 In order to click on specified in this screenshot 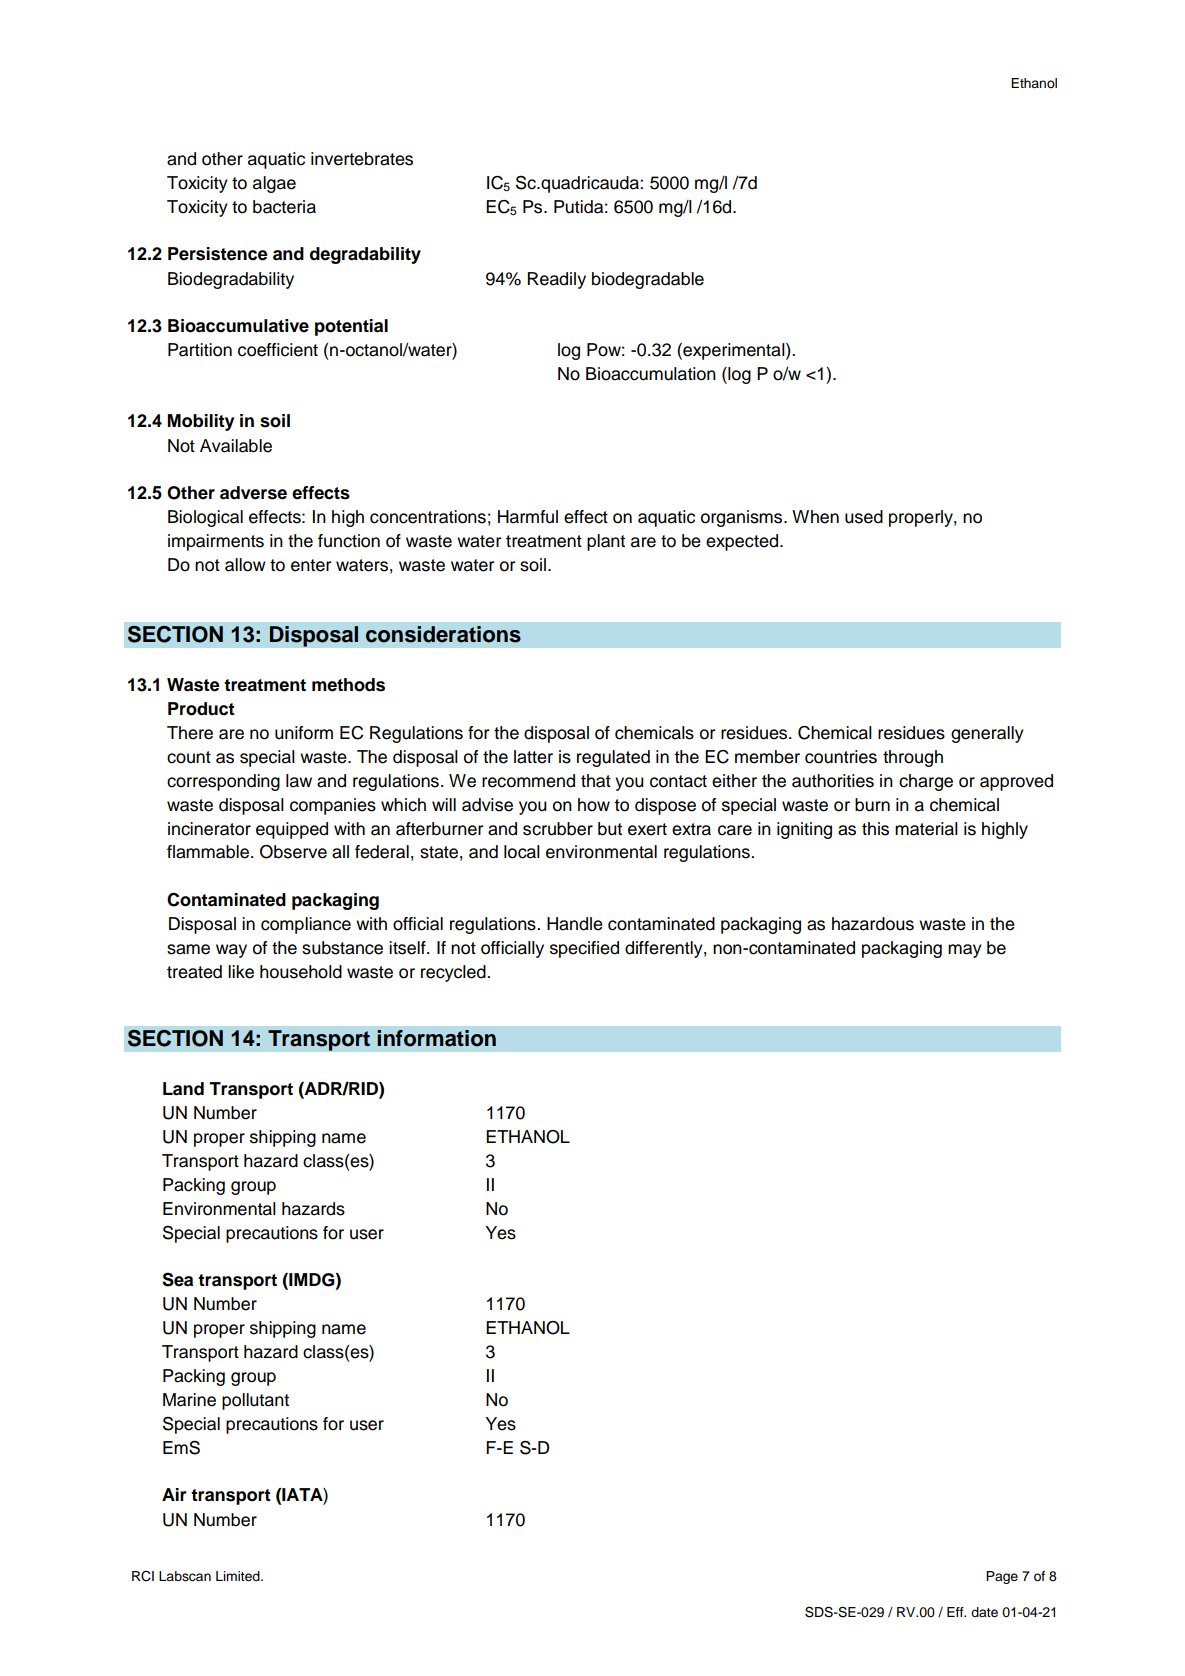, I will do `click(584, 949)`.
